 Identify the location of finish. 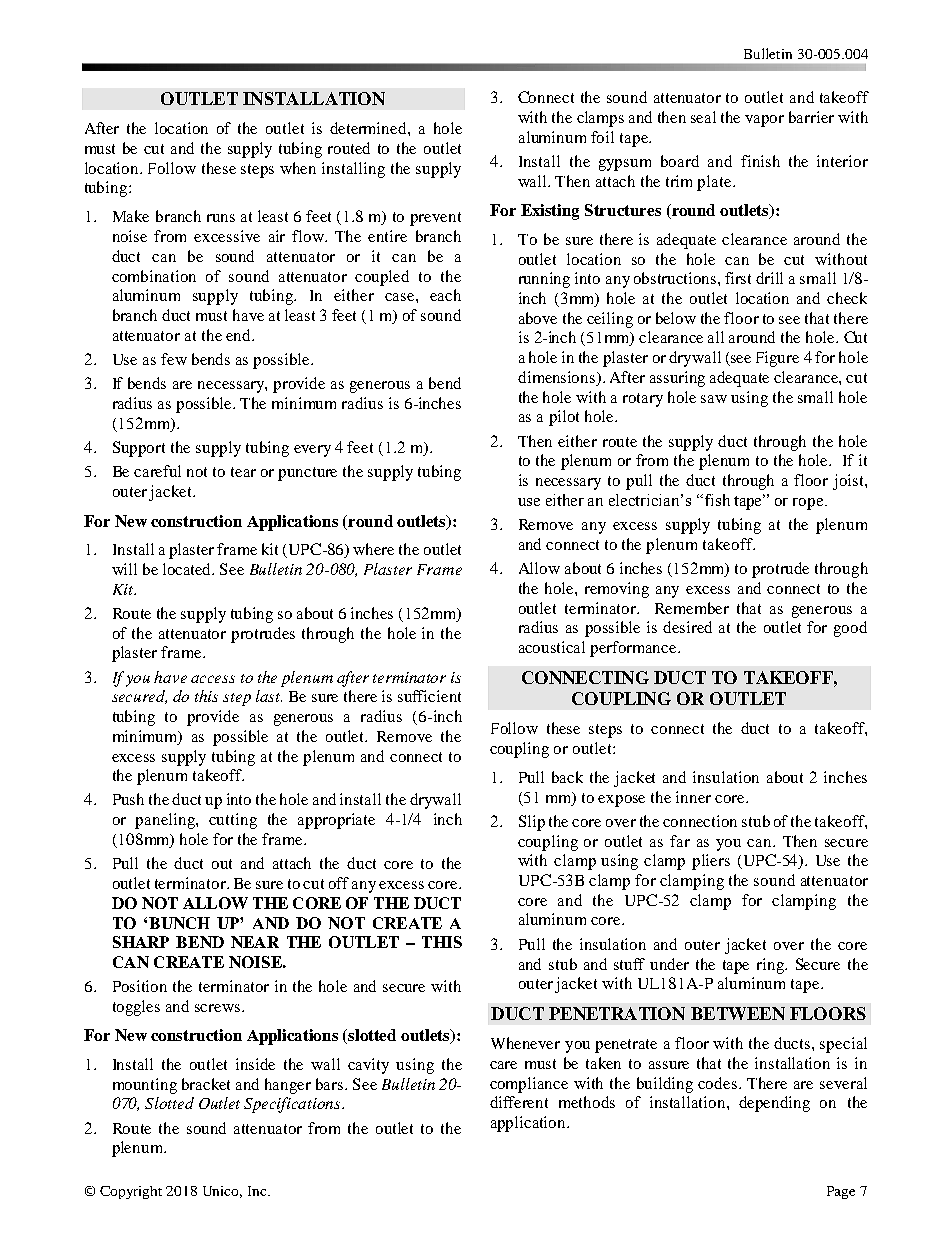
(760, 161).
